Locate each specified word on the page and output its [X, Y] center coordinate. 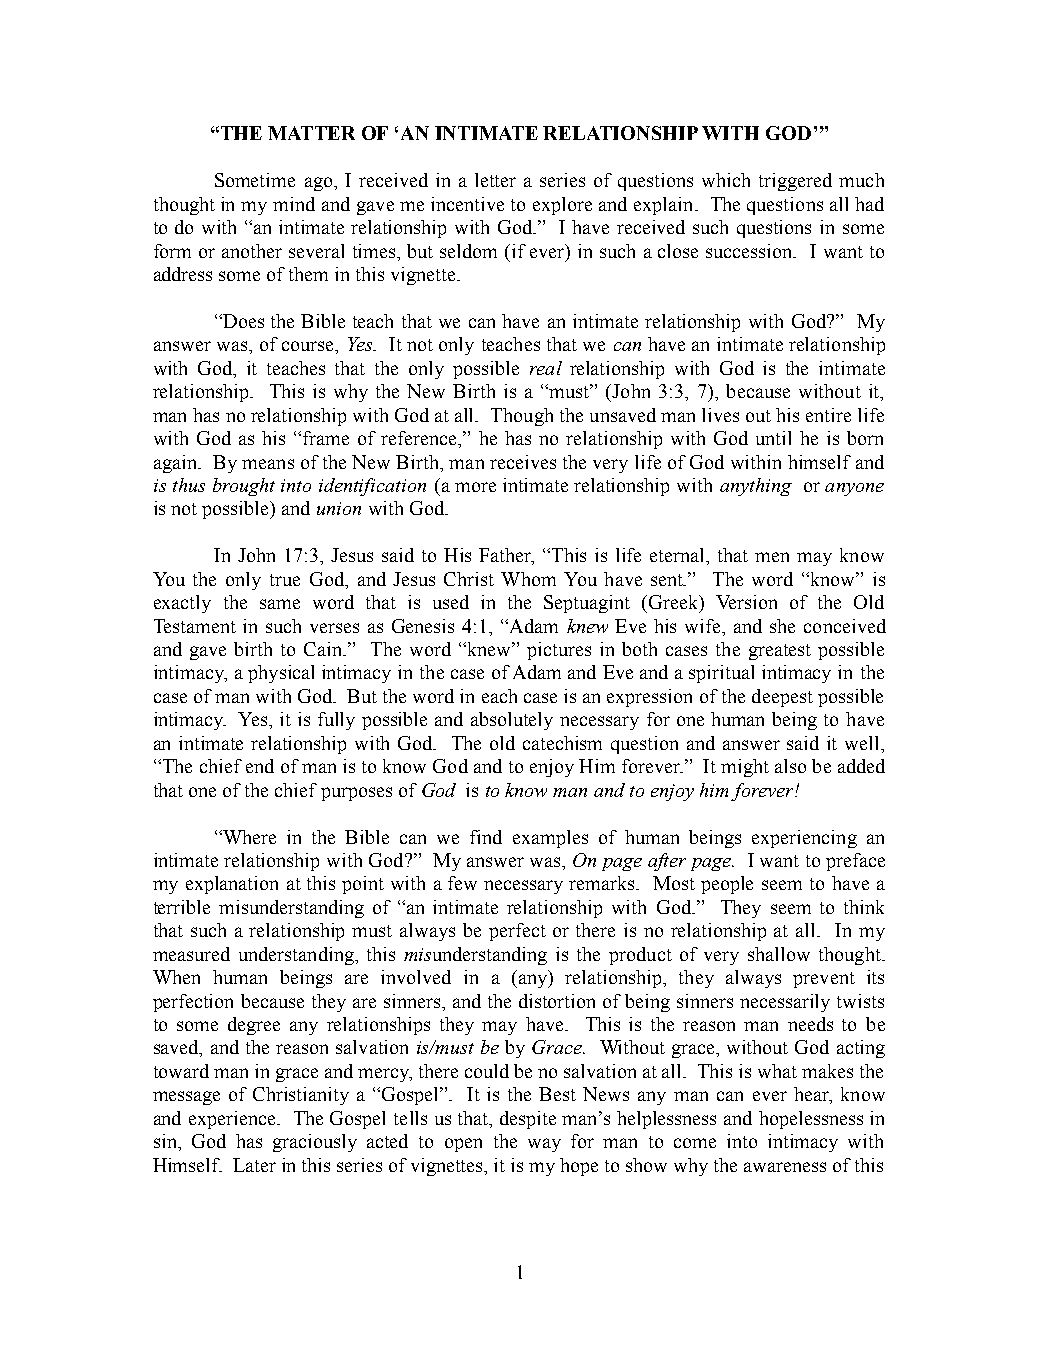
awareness [785, 1167]
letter [495, 180]
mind [294, 204]
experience [233, 1120]
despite [528, 1120]
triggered [795, 182]
